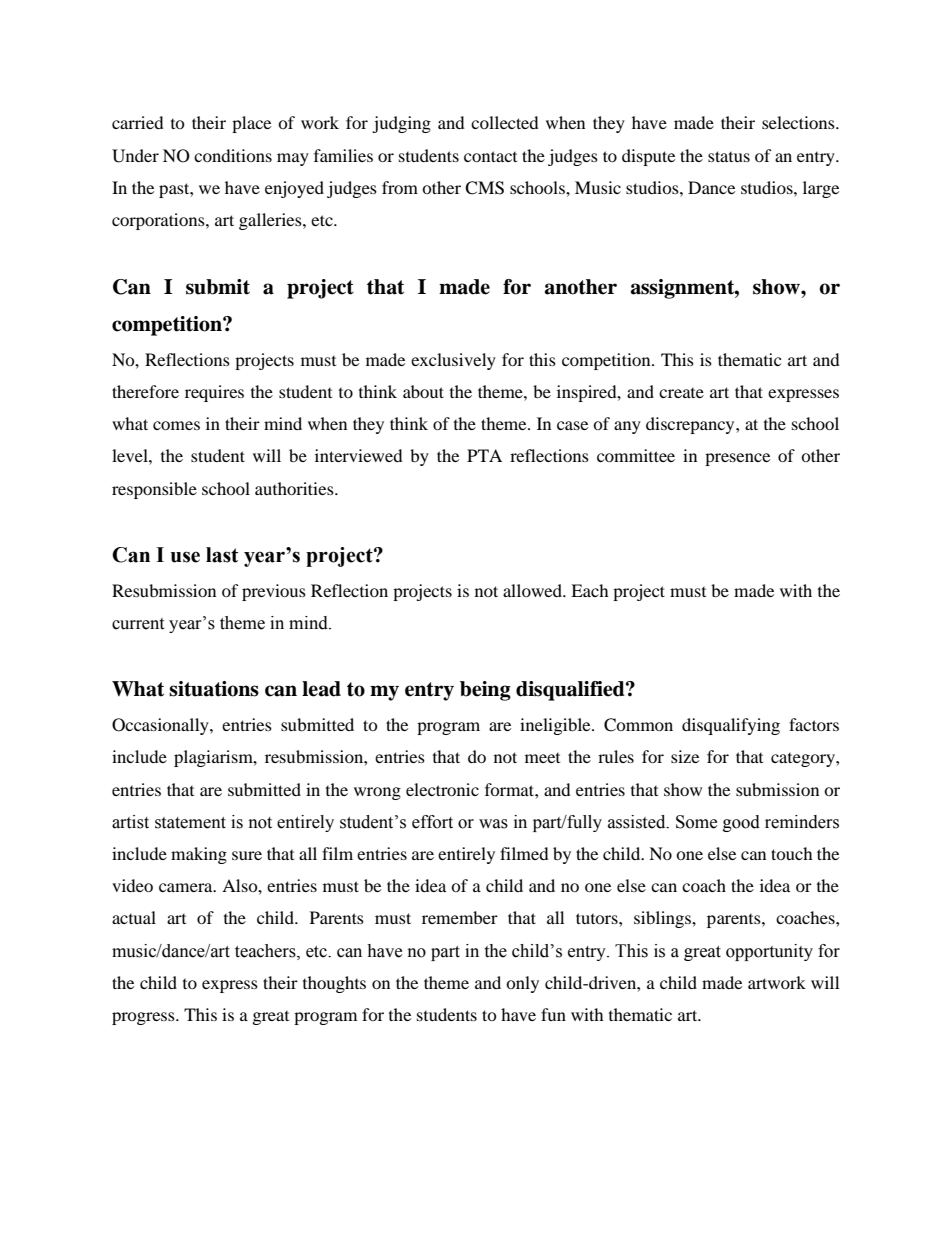 The width and height of the page is (952, 1233). What do you see at coordinates (490, 156) in the page?
I see `contact` at bounding box center [490, 156].
